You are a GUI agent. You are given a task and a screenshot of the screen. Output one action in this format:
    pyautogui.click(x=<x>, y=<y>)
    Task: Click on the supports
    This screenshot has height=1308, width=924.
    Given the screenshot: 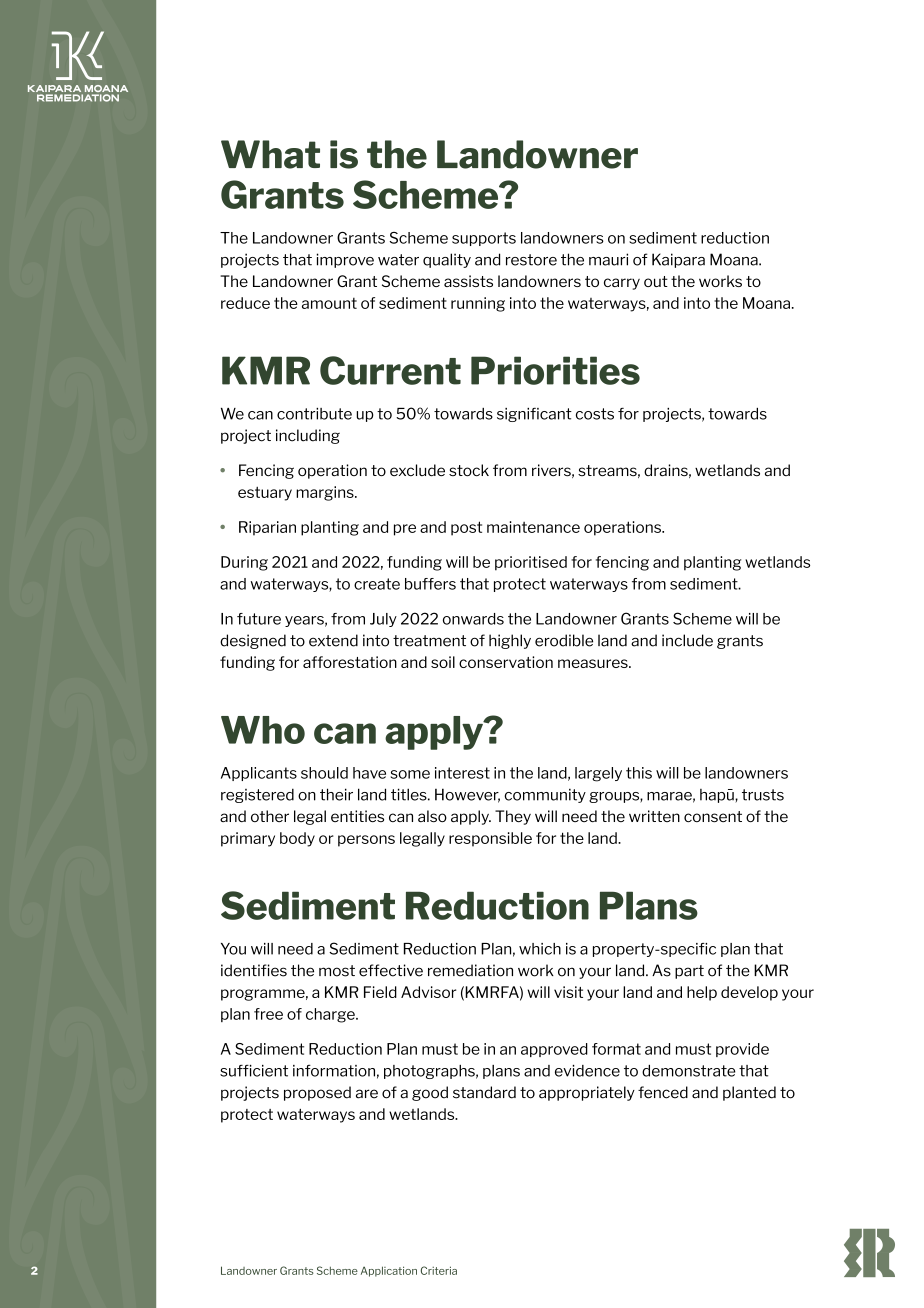 What is the action you would take?
    pyautogui.click(x=484, y=239)
